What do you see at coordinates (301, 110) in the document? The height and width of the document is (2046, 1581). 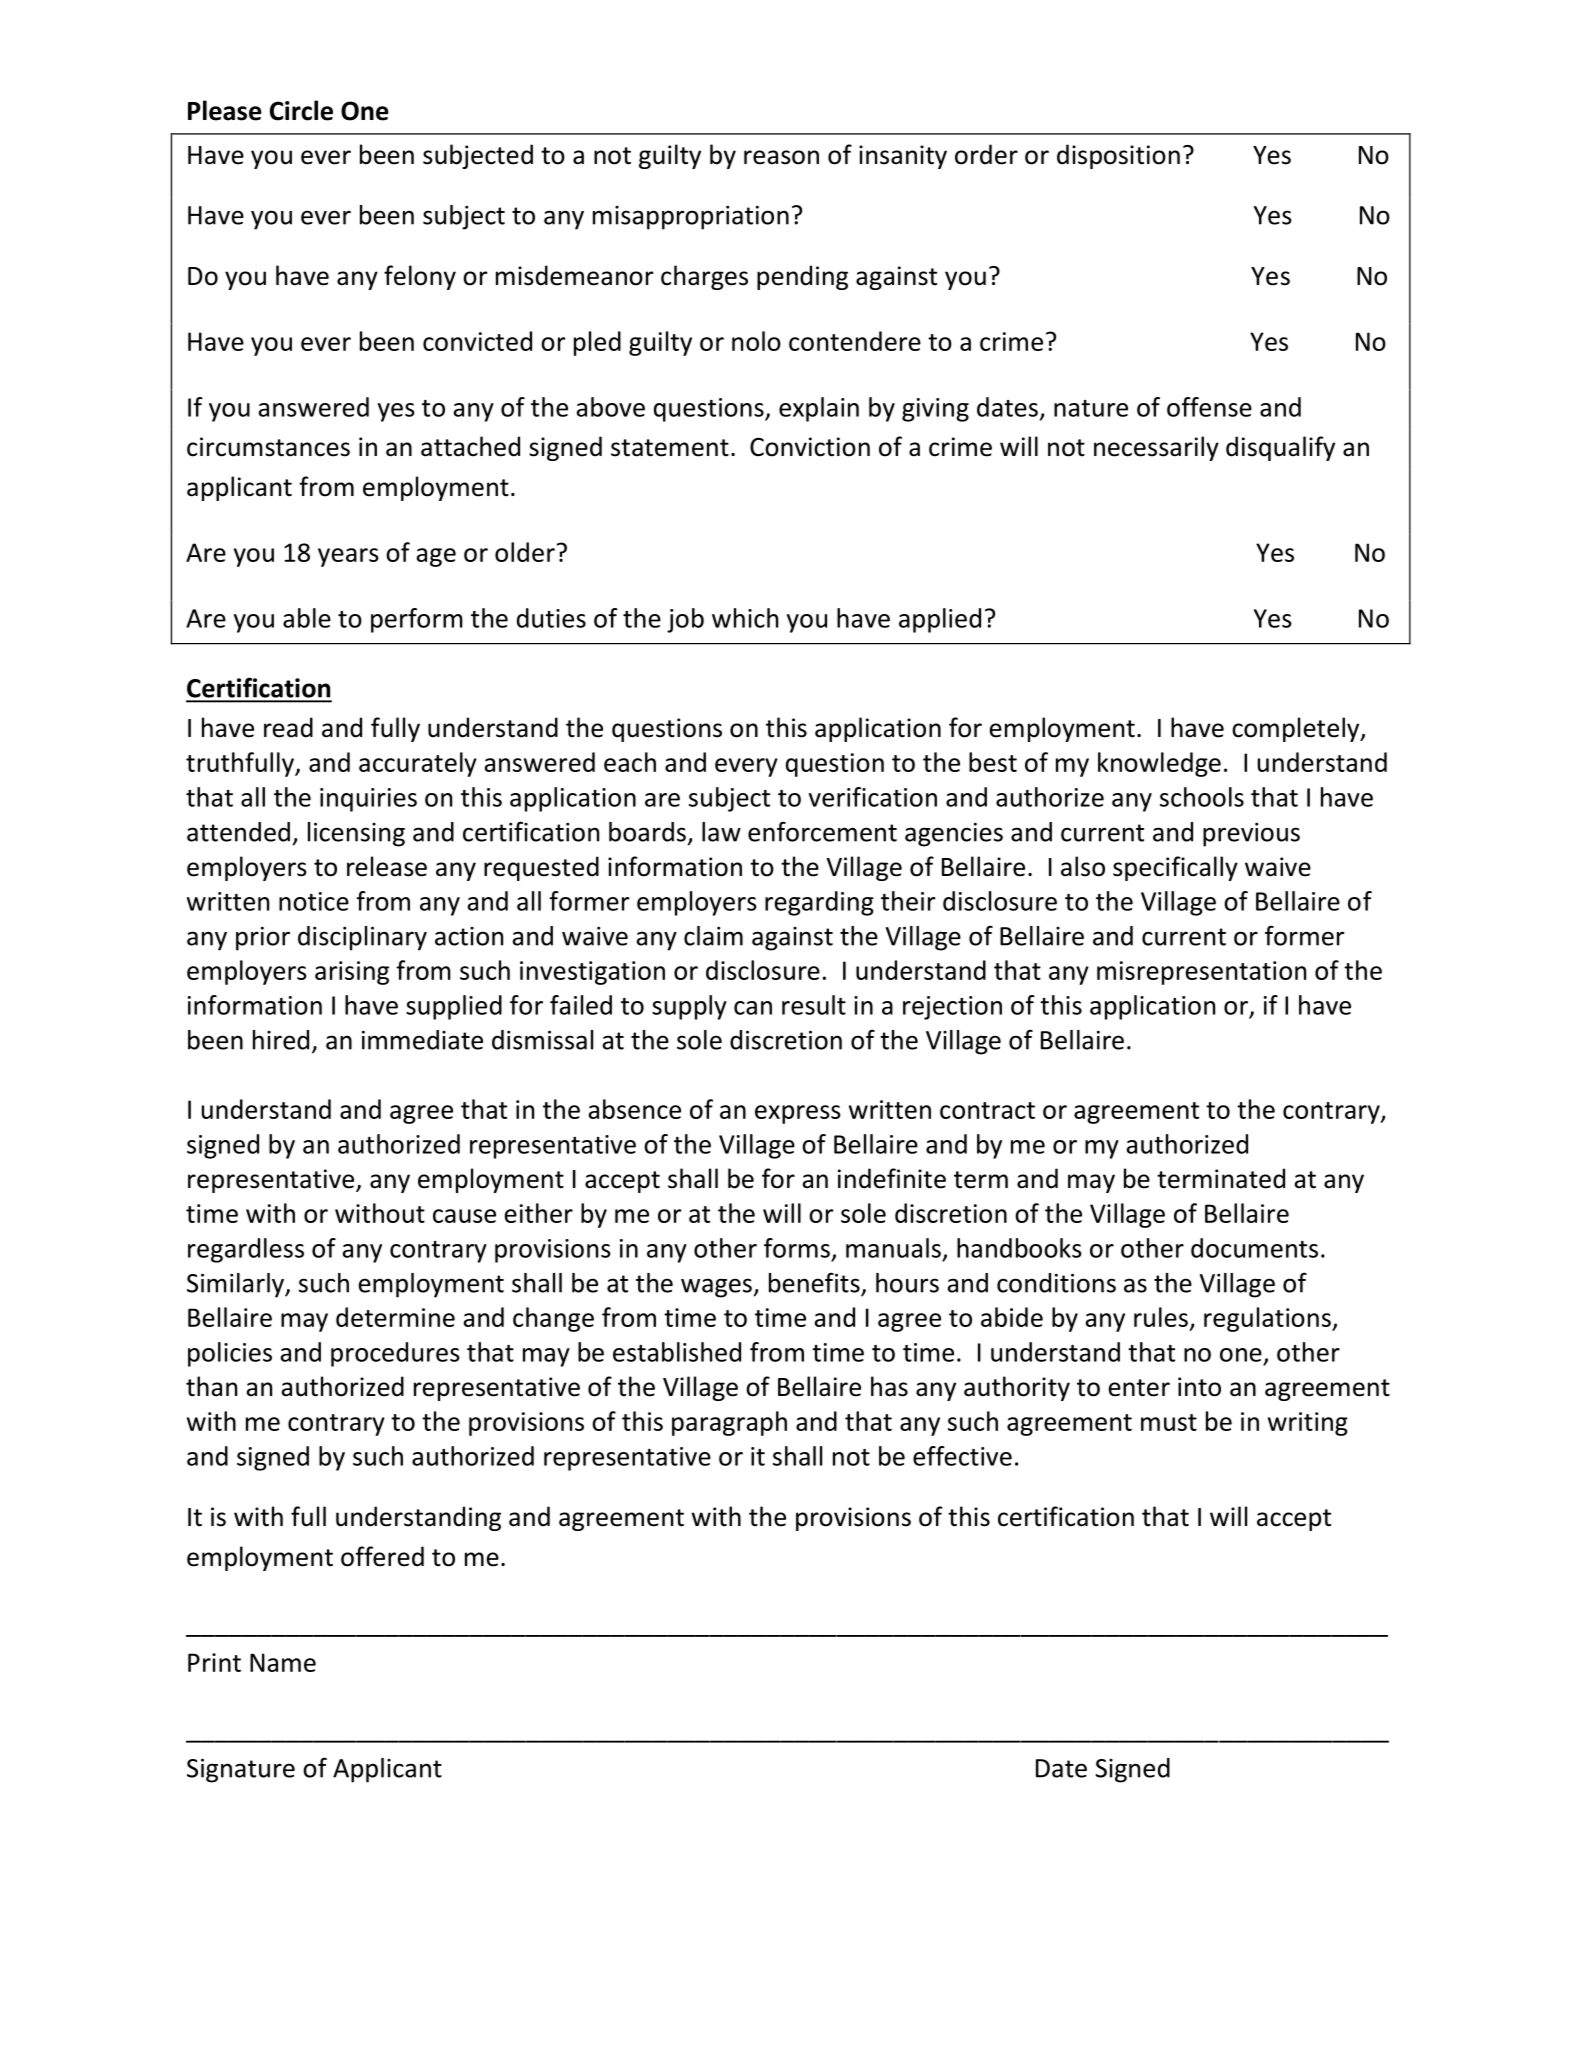 I see `Circle` at bounding box center [301, 110].
